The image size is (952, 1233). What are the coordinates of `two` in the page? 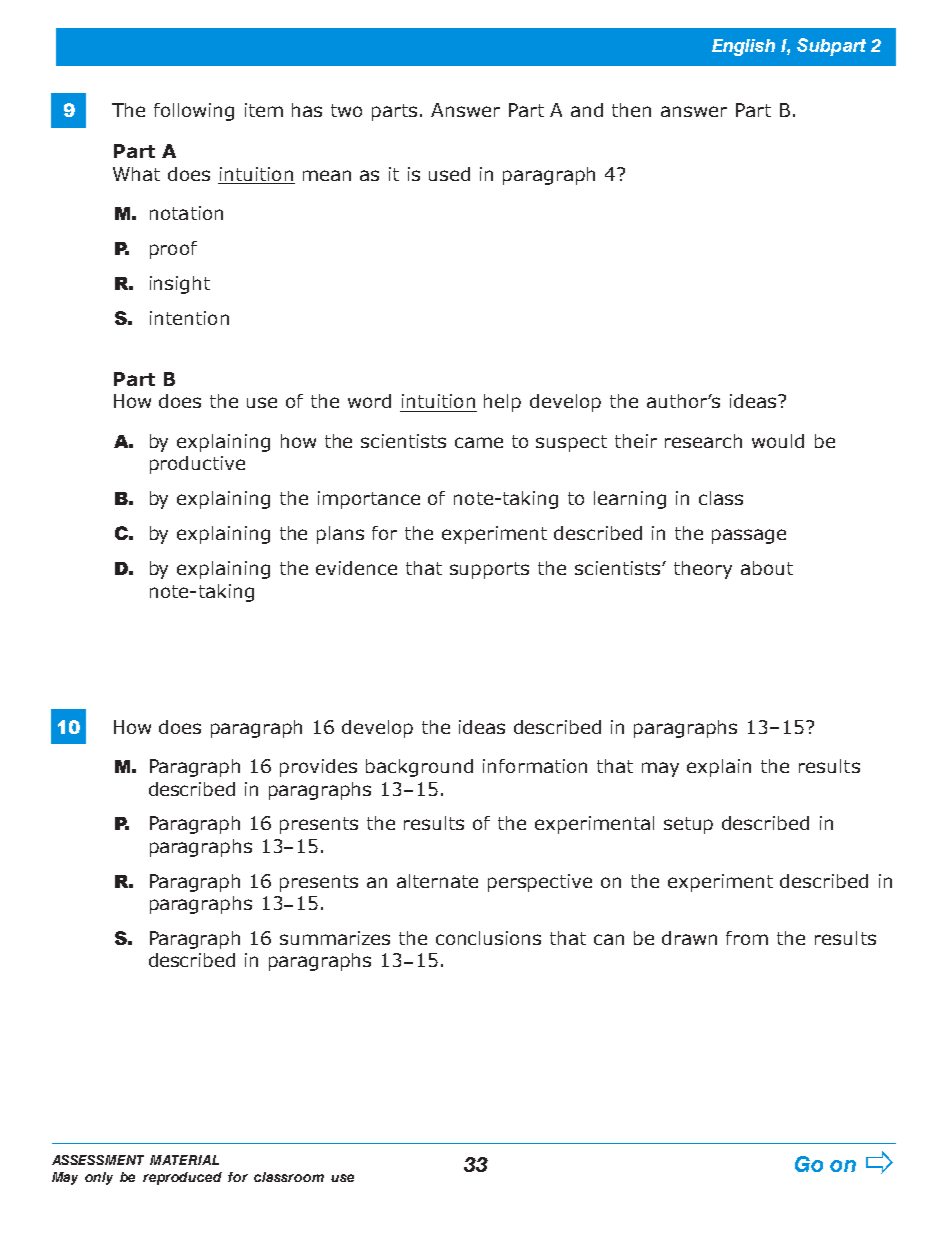 It's located at (346, 110).
